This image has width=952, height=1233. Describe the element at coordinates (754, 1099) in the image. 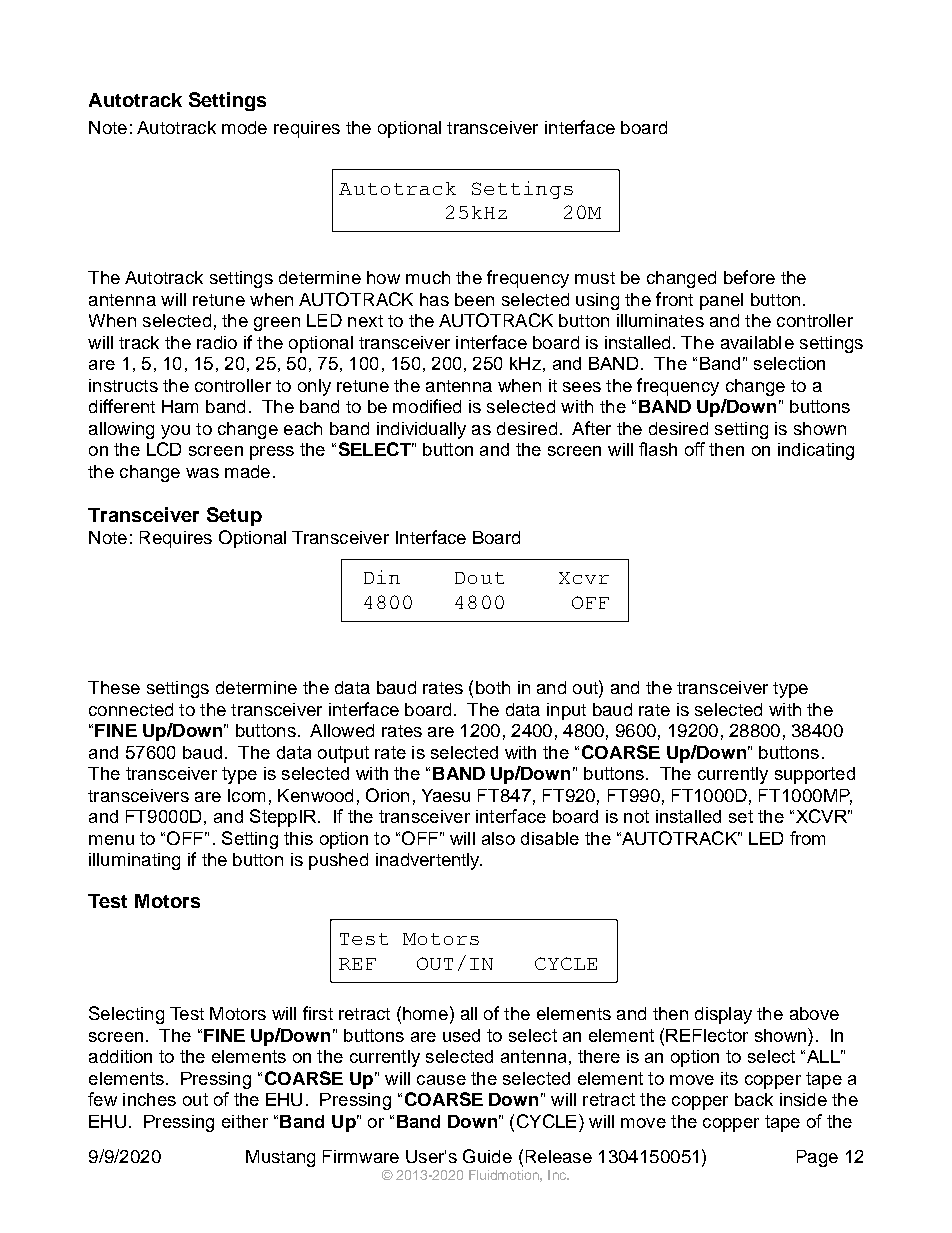

I see `back` at that location.
